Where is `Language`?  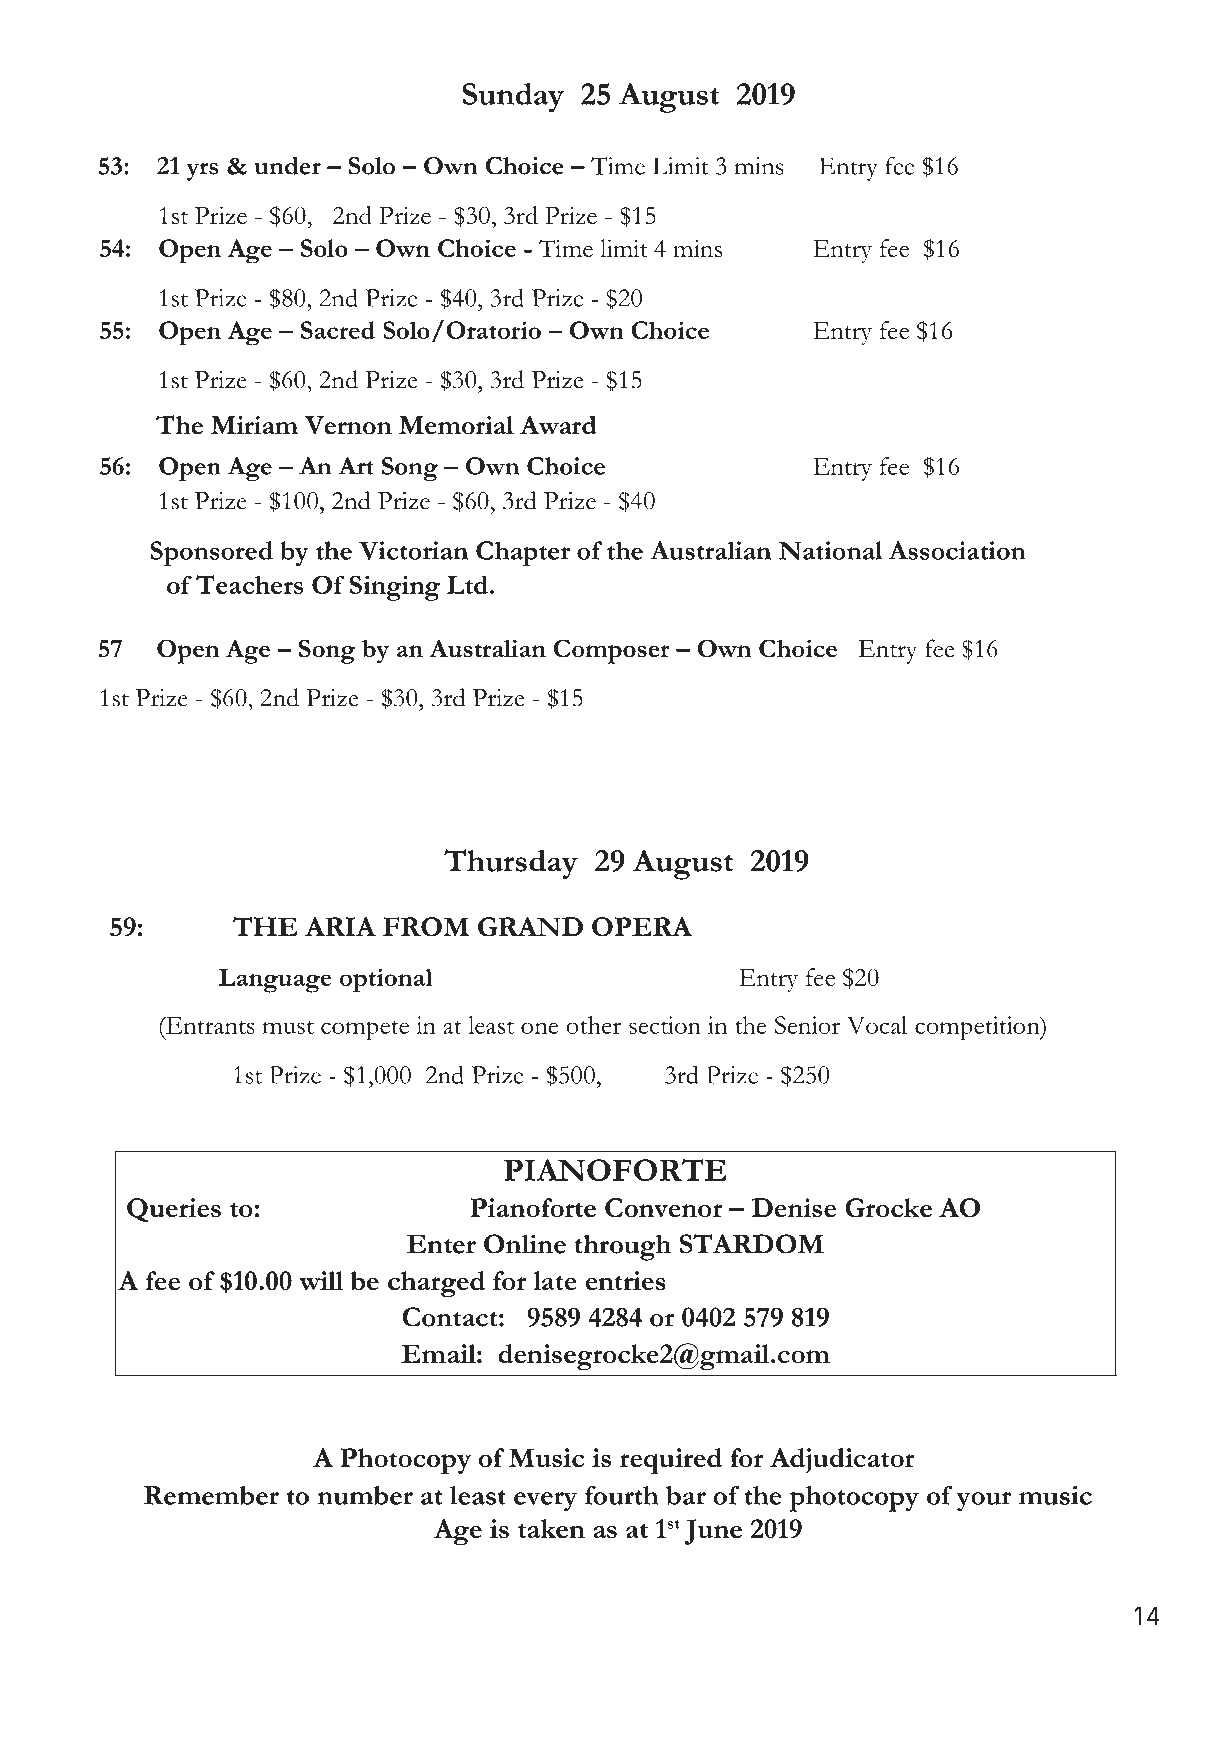
Language is located at coordinates (275, 980).
